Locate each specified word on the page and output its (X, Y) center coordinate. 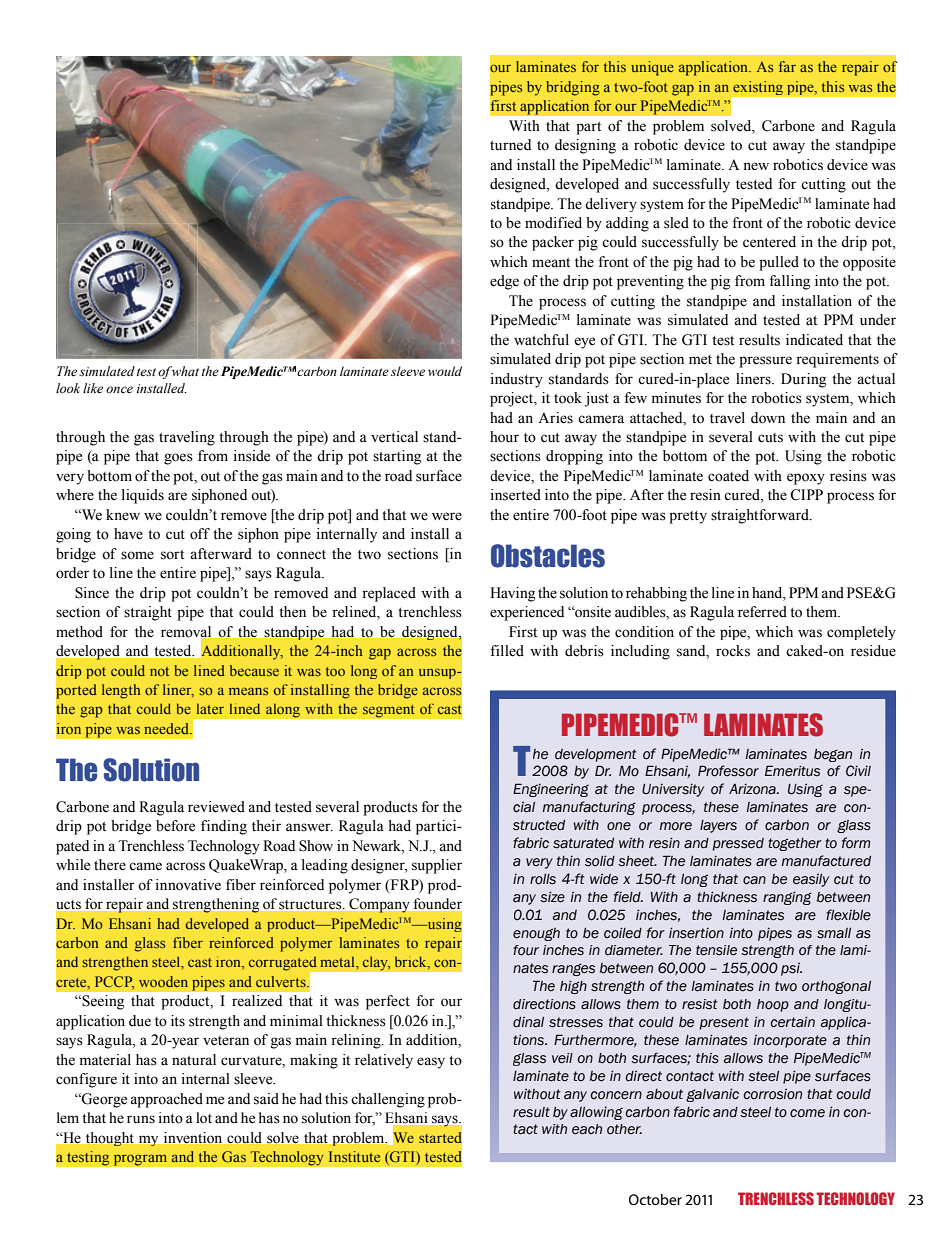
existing (758, 88)
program (140, 1160)
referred (762, 612)
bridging (573, 88)
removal (187, 632)
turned (510, 145)
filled (507, 651)
